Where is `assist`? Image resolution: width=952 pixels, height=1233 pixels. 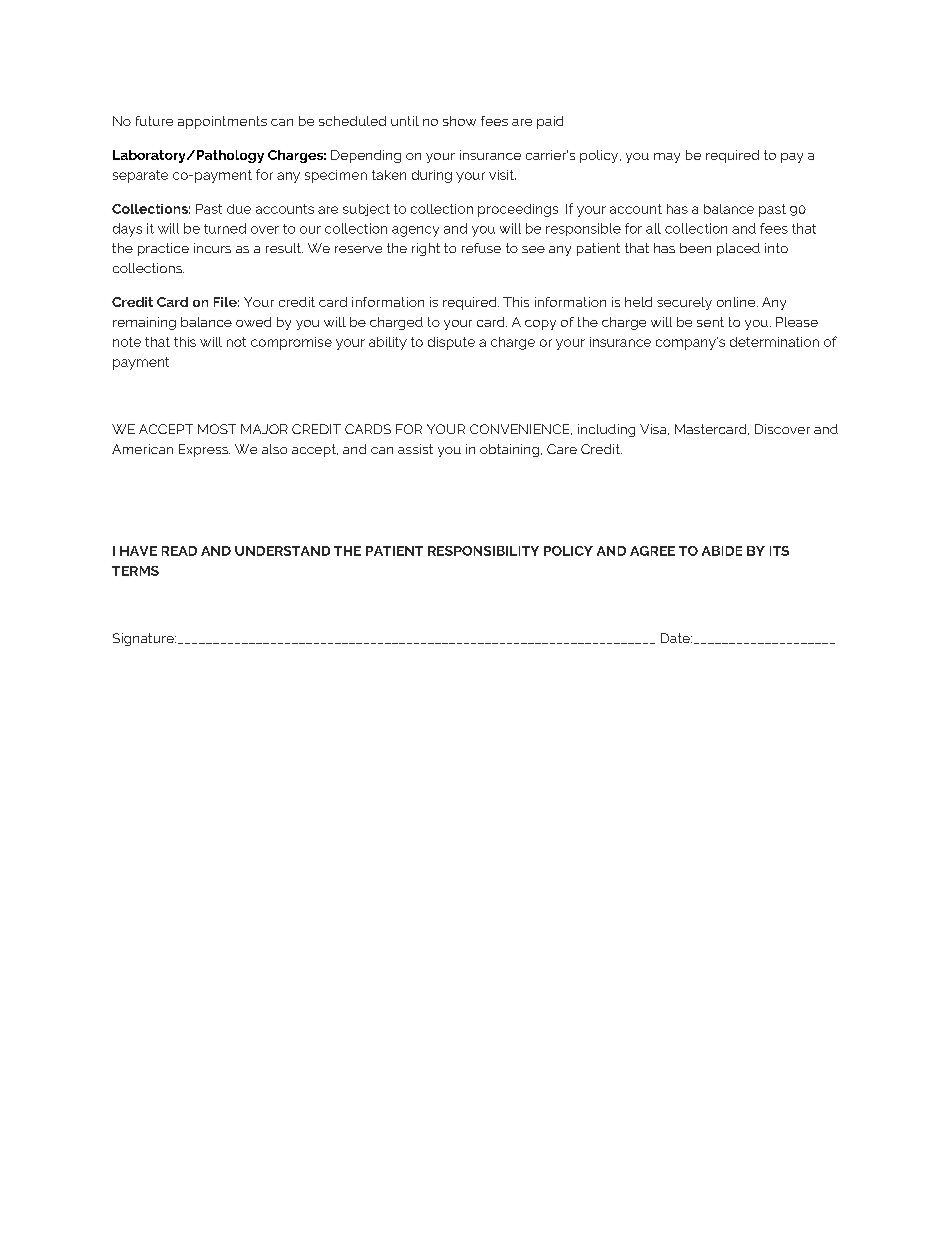
assist is located at coordinates (415, 449).
